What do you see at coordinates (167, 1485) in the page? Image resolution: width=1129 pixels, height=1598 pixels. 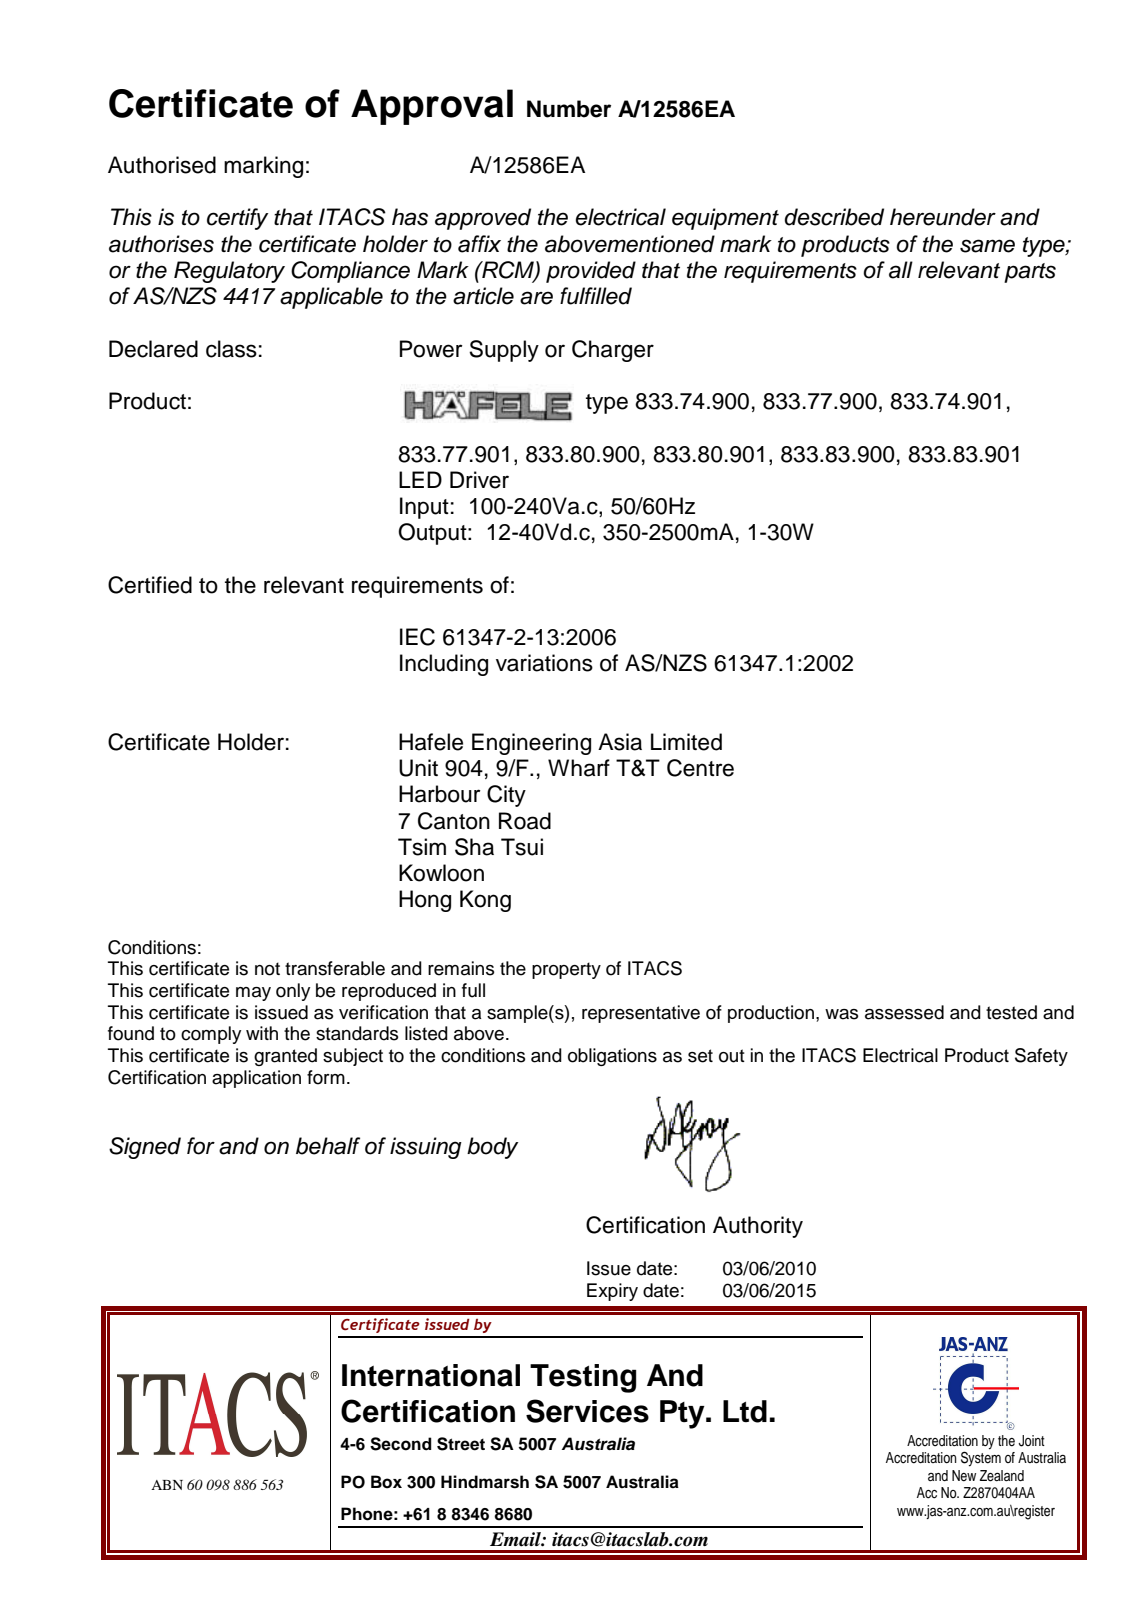 I see `ABN` at bounding box center [167, 1485].
